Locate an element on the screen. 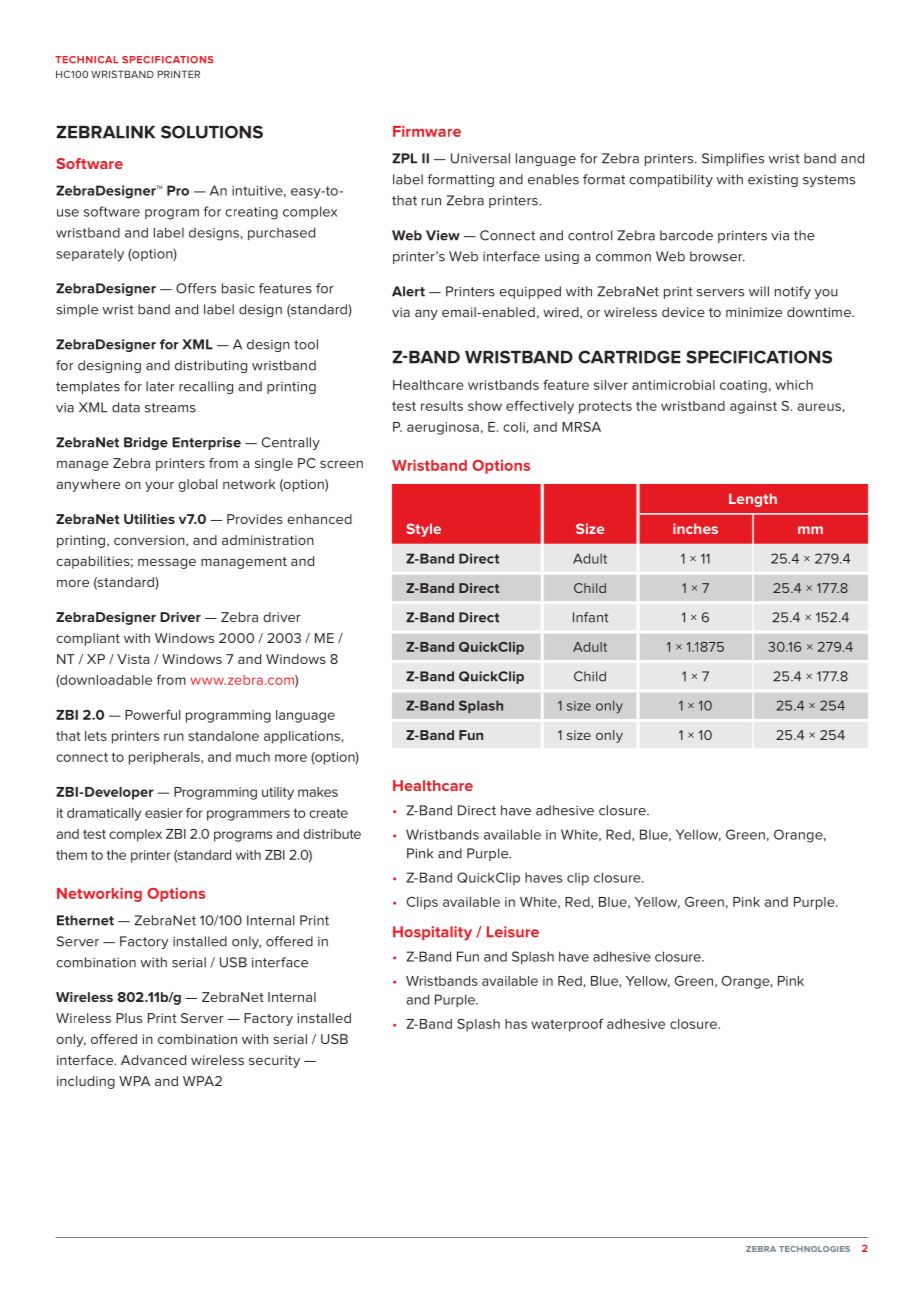  Simplifies is located at coordinates (733, 159).
